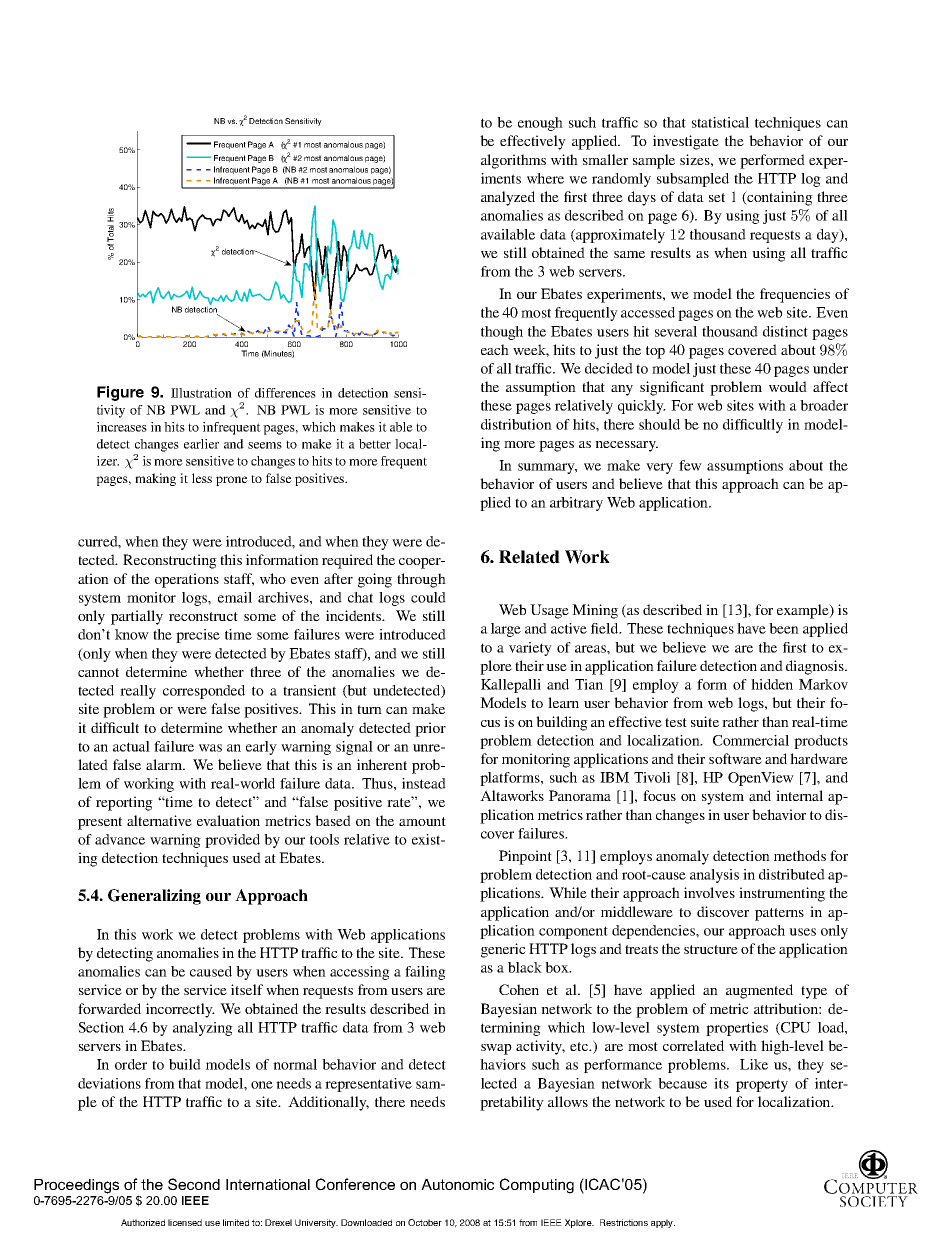 This screenshot has width=952, height=1233. I want to click on corresponded, so click(204, 692).
